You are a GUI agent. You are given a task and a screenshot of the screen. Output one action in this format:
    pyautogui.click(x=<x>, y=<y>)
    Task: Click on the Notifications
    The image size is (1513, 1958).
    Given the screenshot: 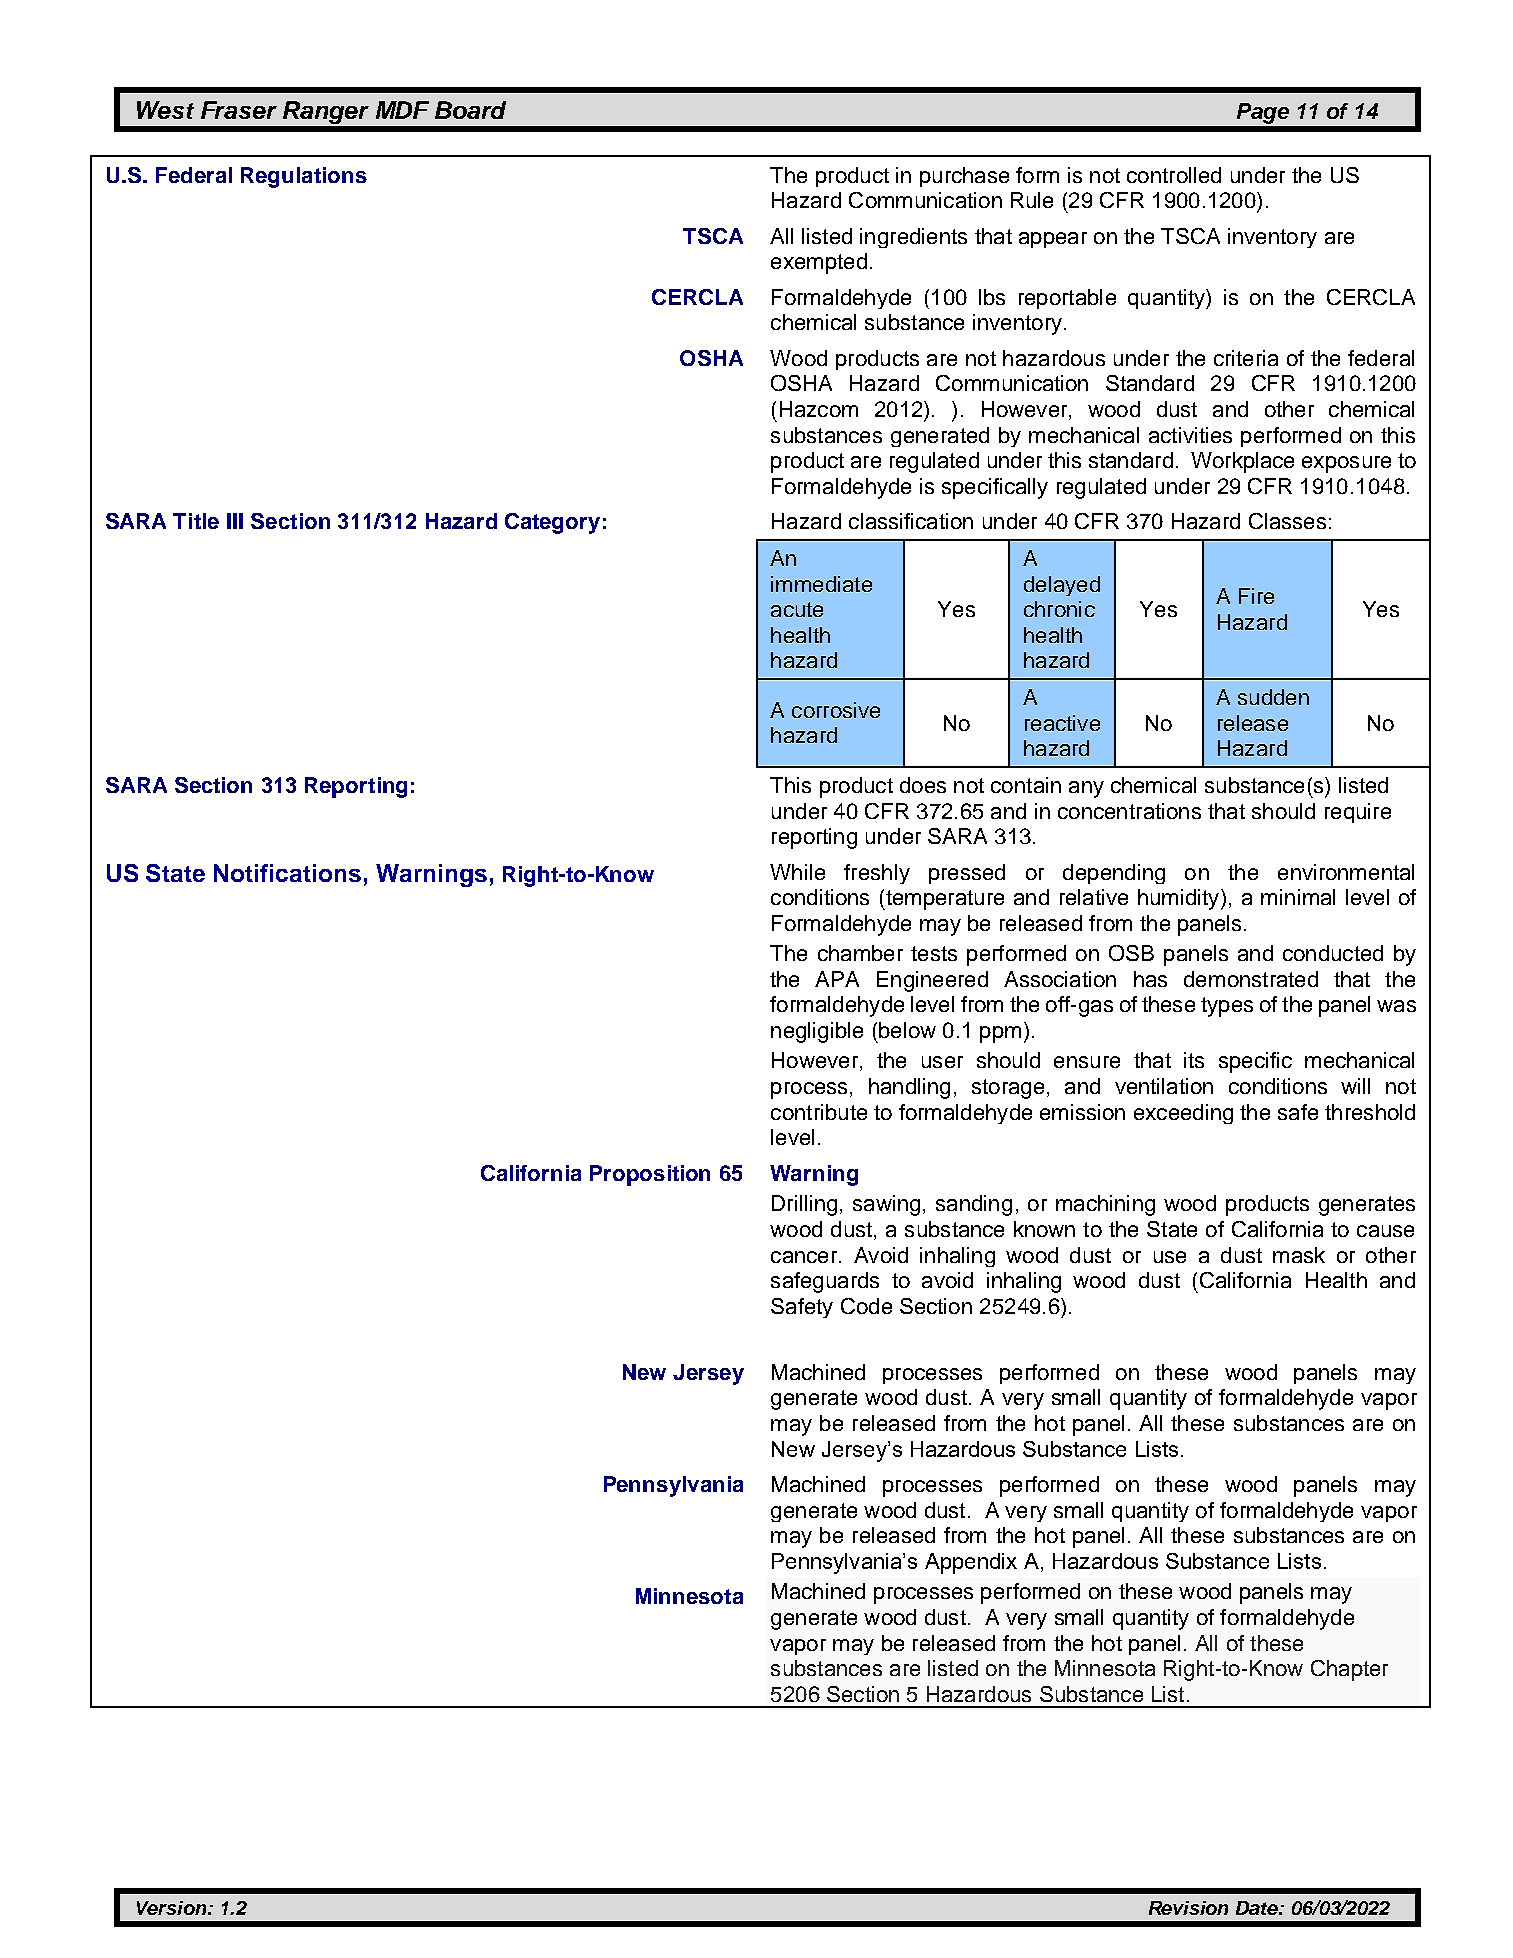 What is the action you would take?
    pyautogui.click(x=287, y=873)
